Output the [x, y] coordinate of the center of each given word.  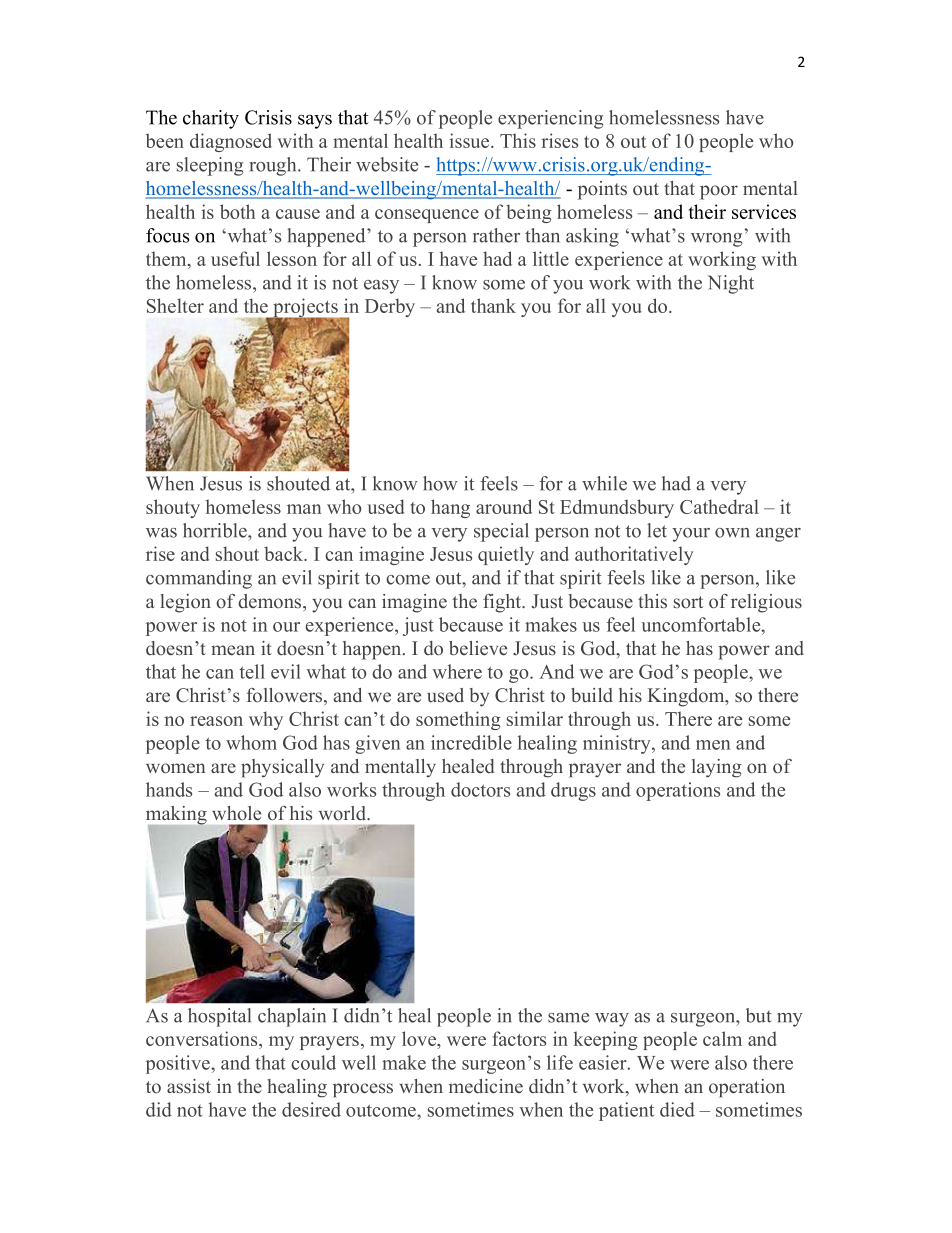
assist [189, 1086]
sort [688, 602]
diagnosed [231, 142]
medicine [486, 1086]
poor [719, 192]
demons [271, 601]
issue [470, 140]
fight [503, 603]
